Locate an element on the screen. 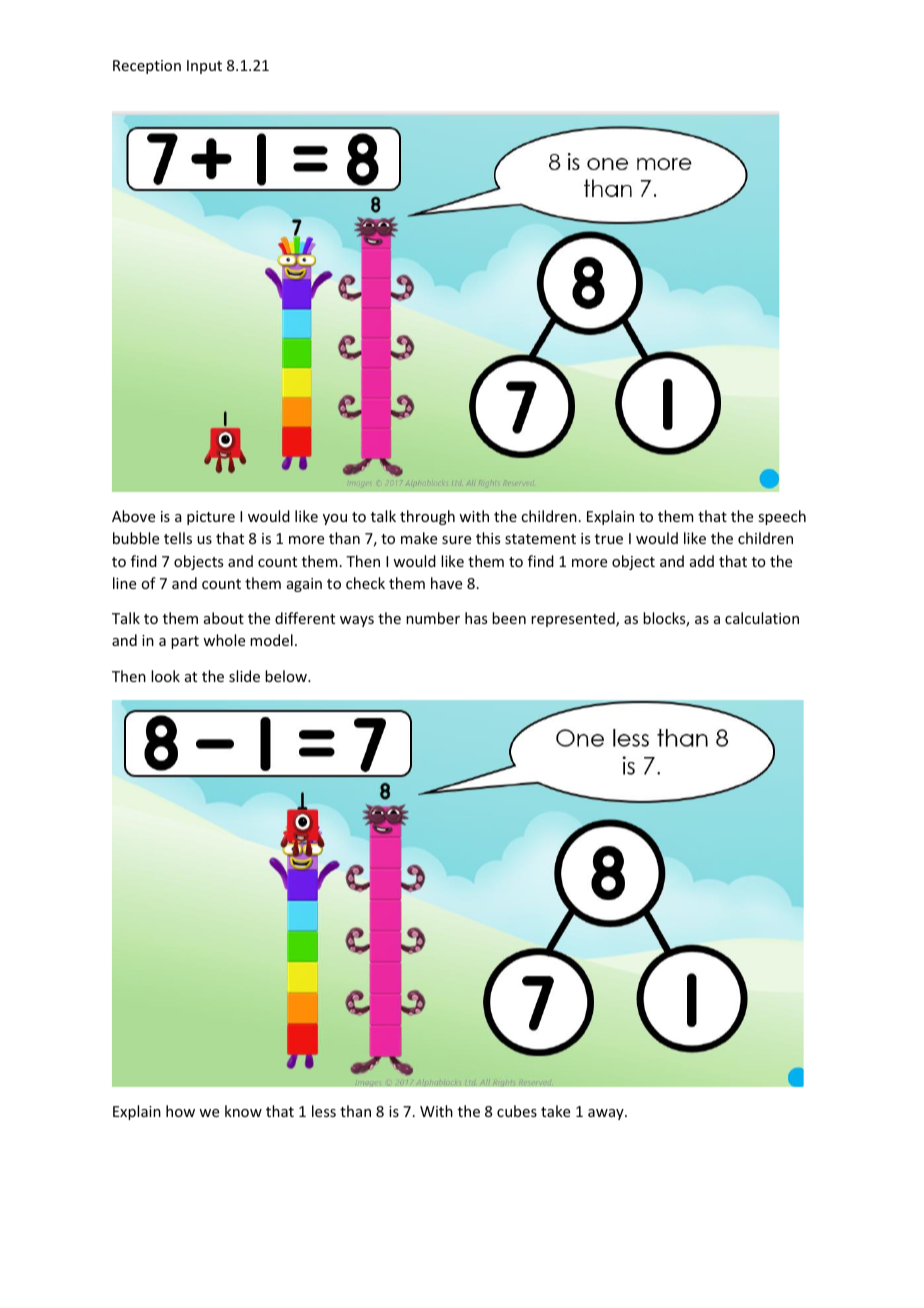  about is located at coordinates (224, 618).
